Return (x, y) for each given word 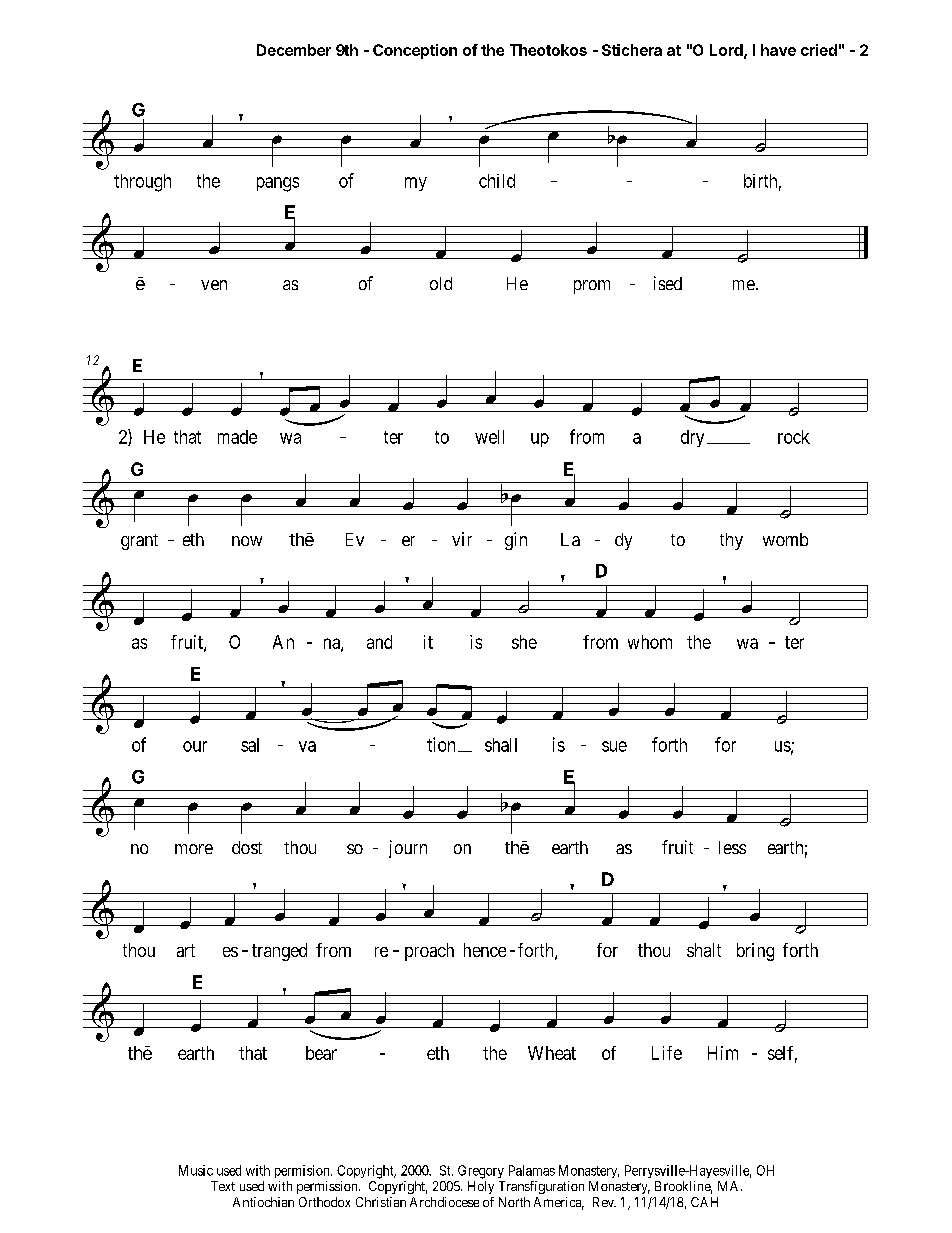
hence (485, 950)
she (524, 642)
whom (650, 642)
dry (692, 438)
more (194, 849)
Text (223, 1186)
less (732, 847)
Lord (727, 51)
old (441, 283)
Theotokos (548, 50)
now (247, 541)
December (294, 50)
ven (214, 285)
